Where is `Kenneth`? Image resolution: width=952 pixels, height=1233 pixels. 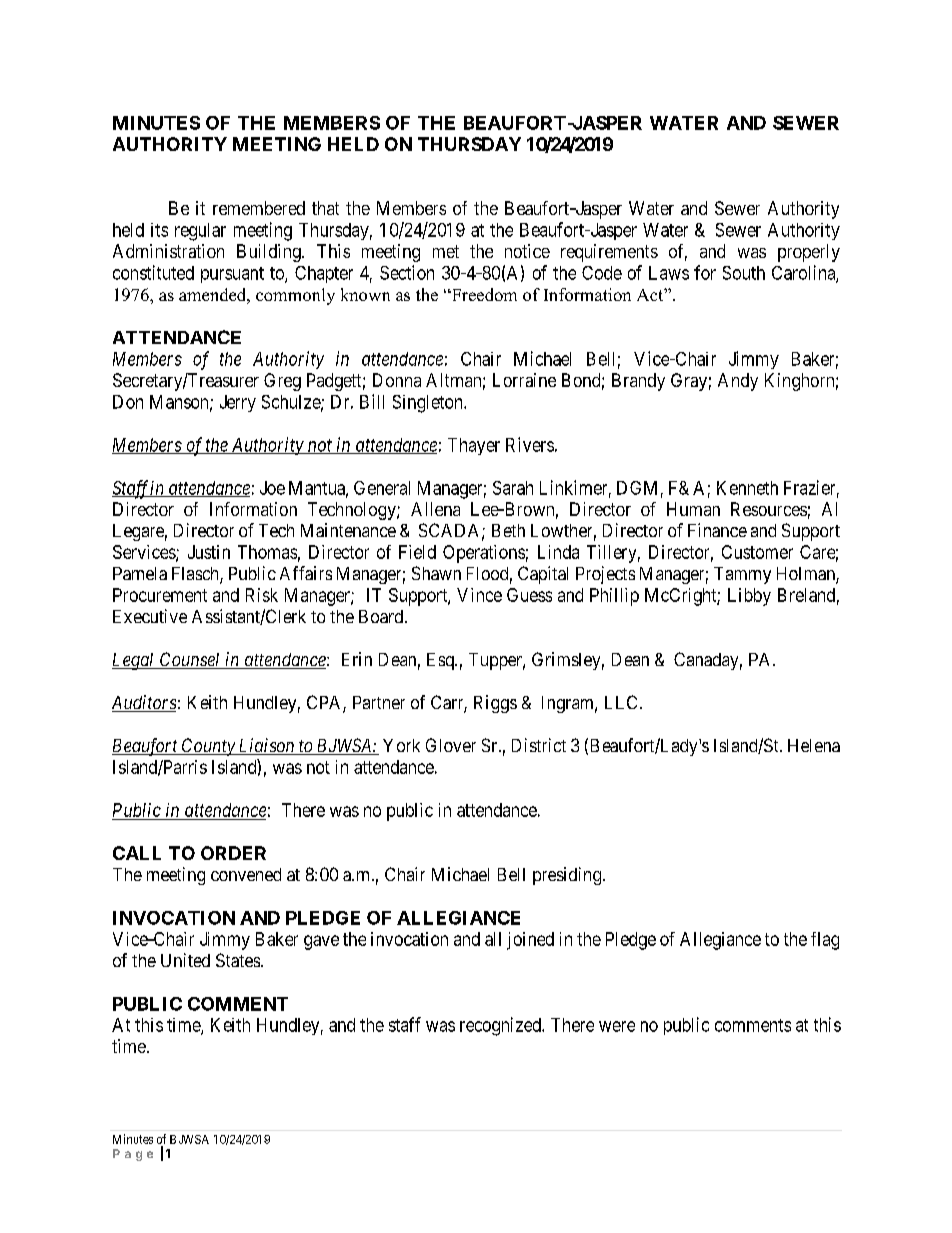 Kenneth is located at coordinates (747, 488).
